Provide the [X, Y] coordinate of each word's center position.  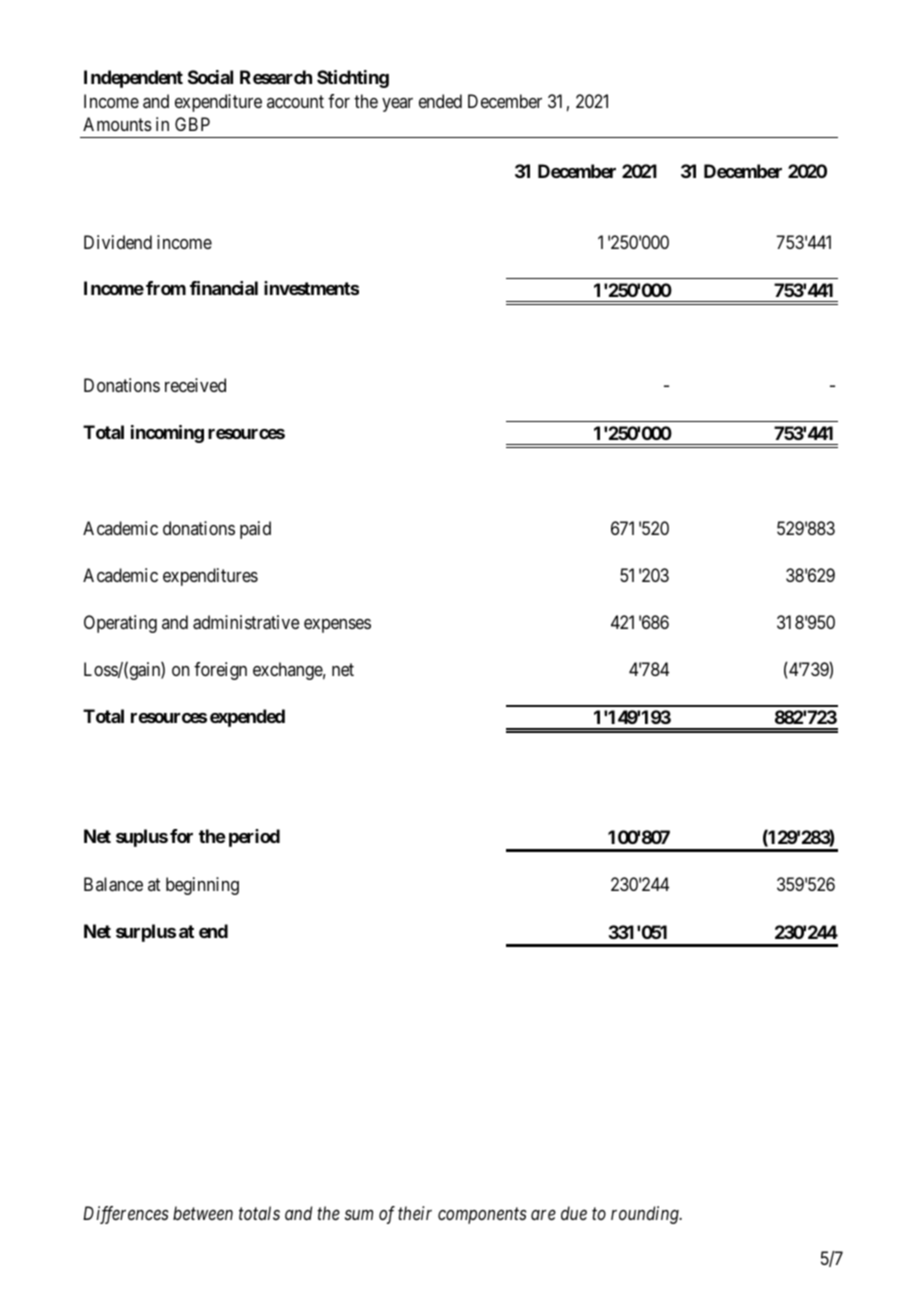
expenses [337, 626]
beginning [202, 886]
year [397, 105]
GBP [192, 124]
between [203, 1213]
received [195, 385]
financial [224, 288]
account [295, 101]
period [254, 838]
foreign [220, 671]
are [543, 1215]
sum [359, 1215]
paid [255, 530]
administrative [246, 622]
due [574, 1213]
